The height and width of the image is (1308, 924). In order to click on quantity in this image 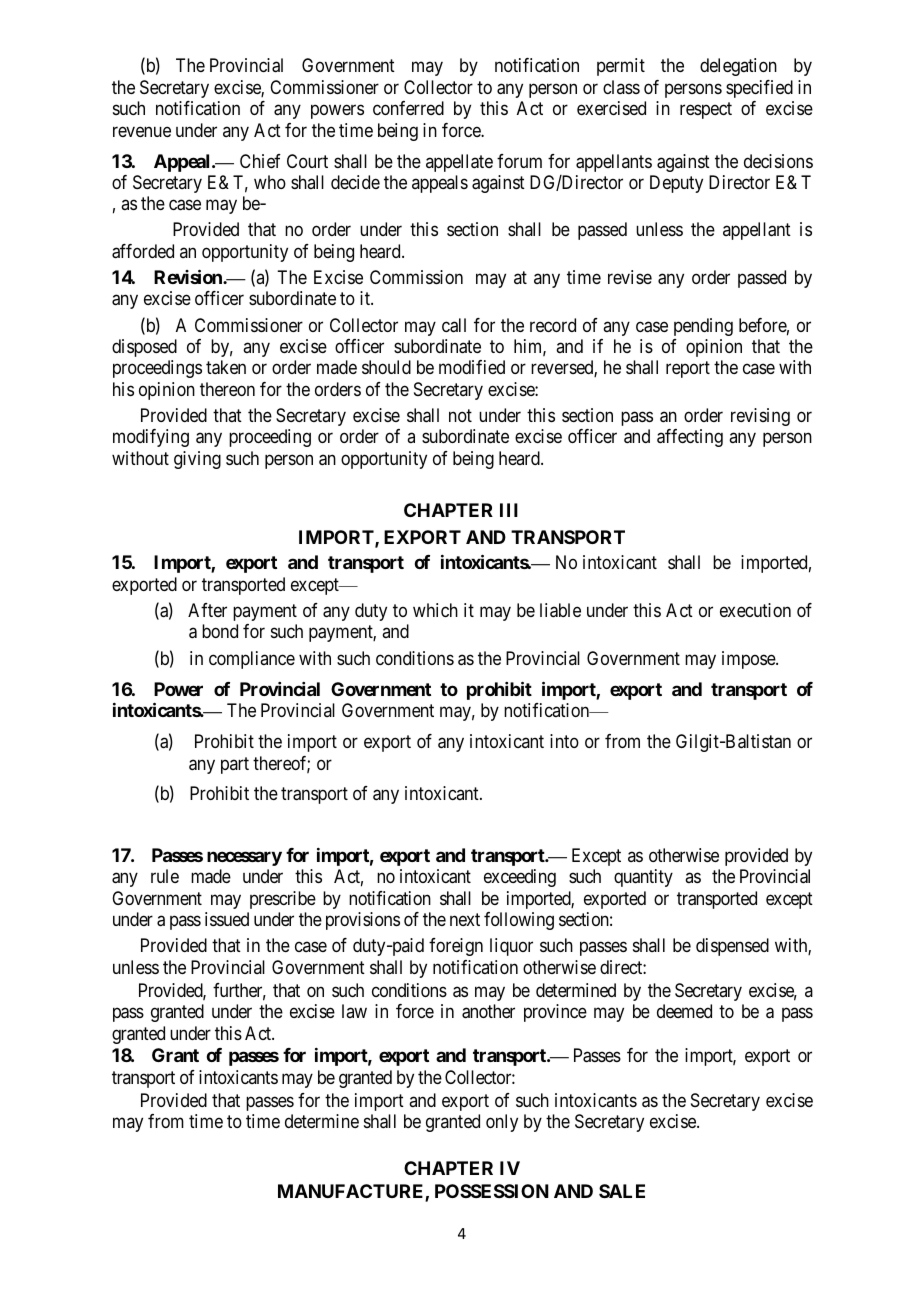, I will do `click(643, 878)`.
